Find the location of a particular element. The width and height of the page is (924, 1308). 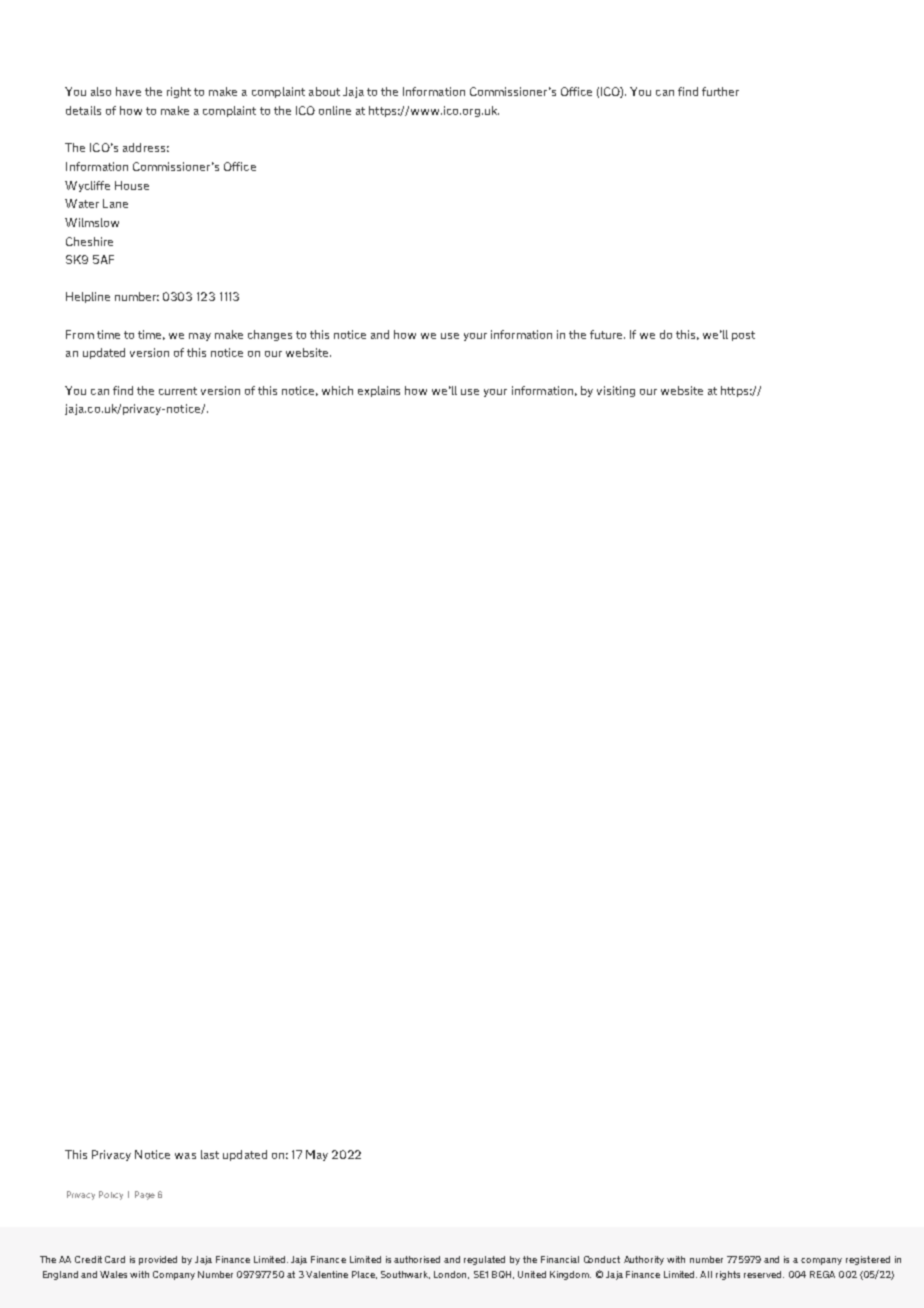

have is located at coordinates (128, 91).
